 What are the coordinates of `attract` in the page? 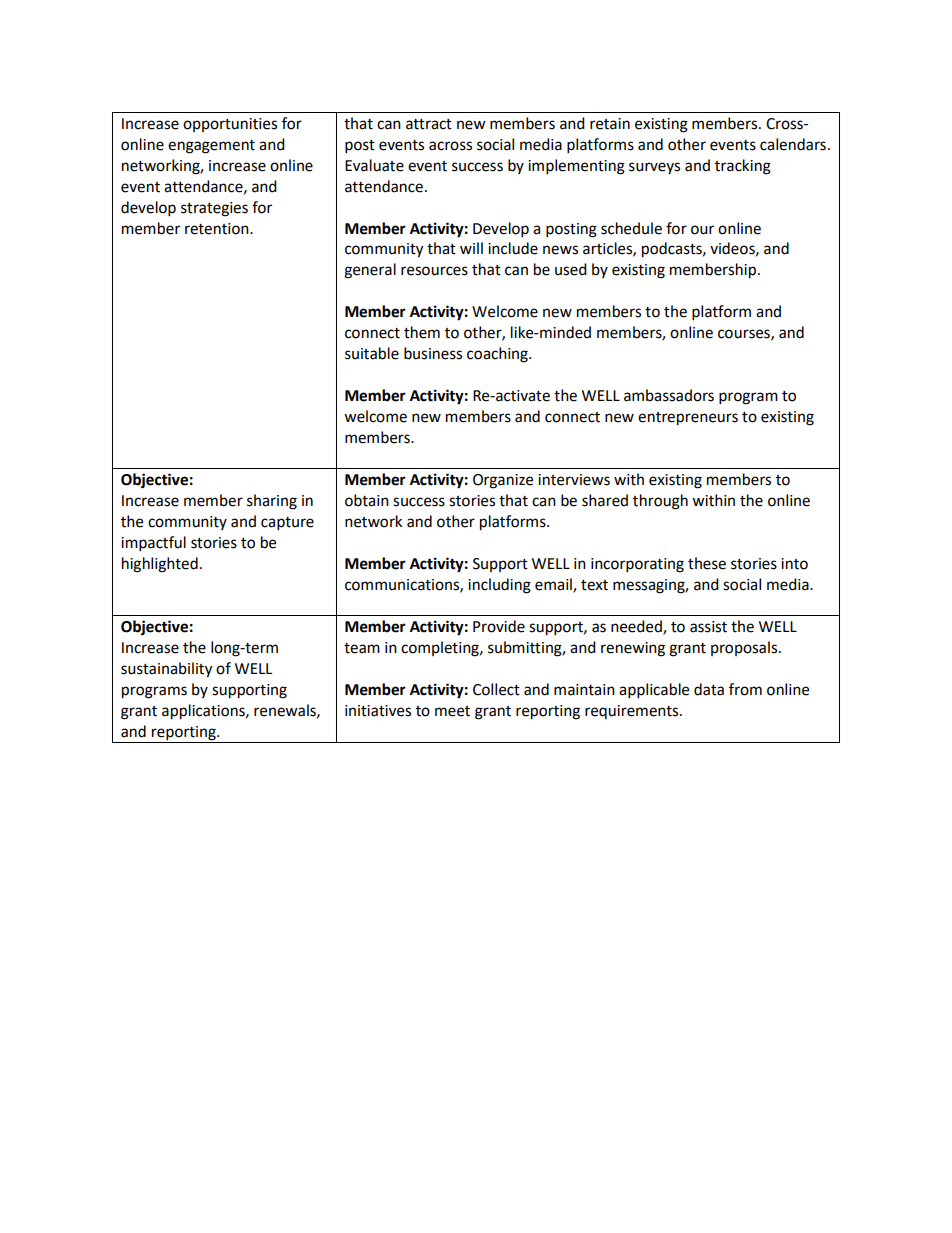 It's located at (429, 124).
